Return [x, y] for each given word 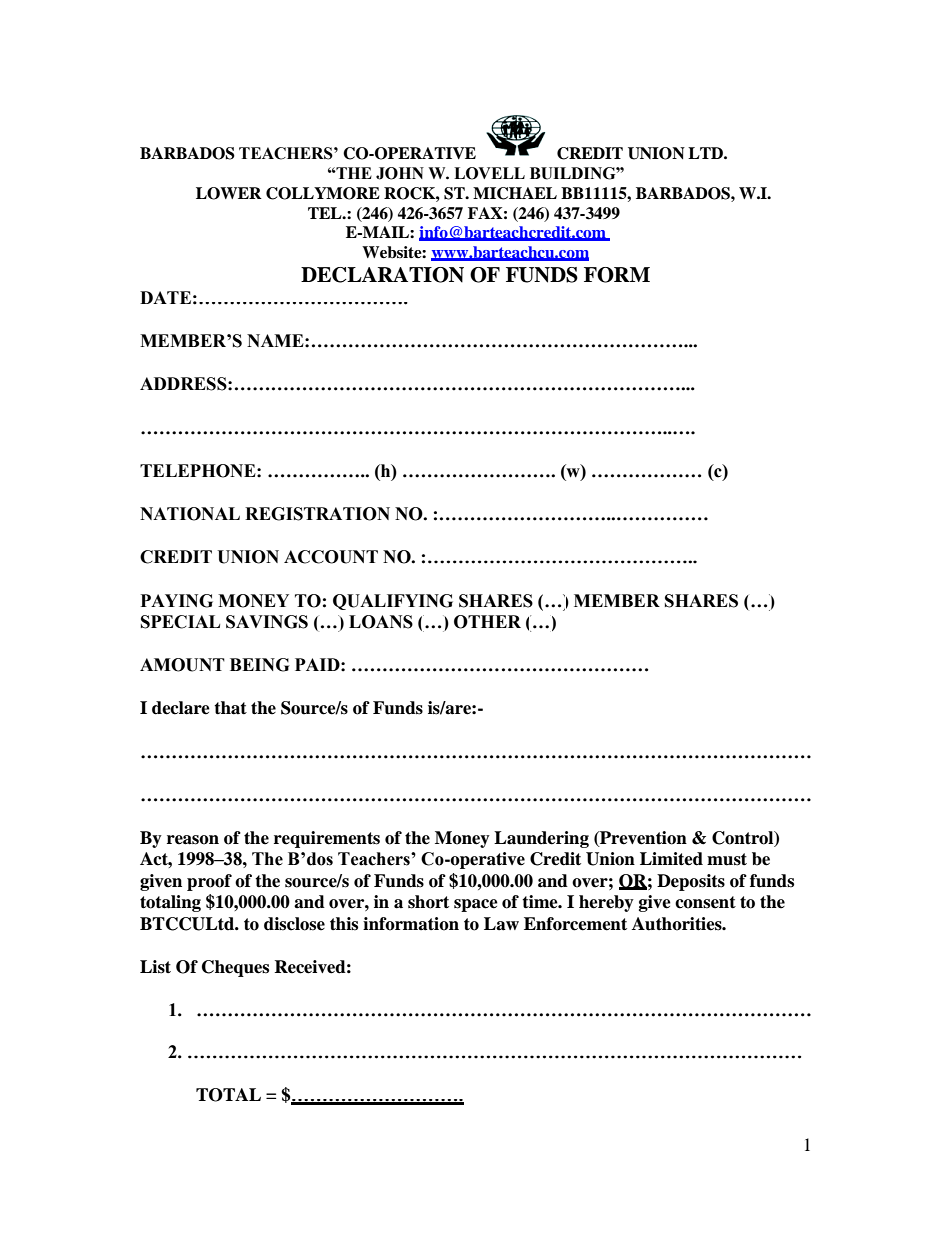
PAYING [177, 601]
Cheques [235, 968]
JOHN [400, 173]
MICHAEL [515, 193]
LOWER [229, 193]
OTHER [487, 622]
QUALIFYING [393, 602]
